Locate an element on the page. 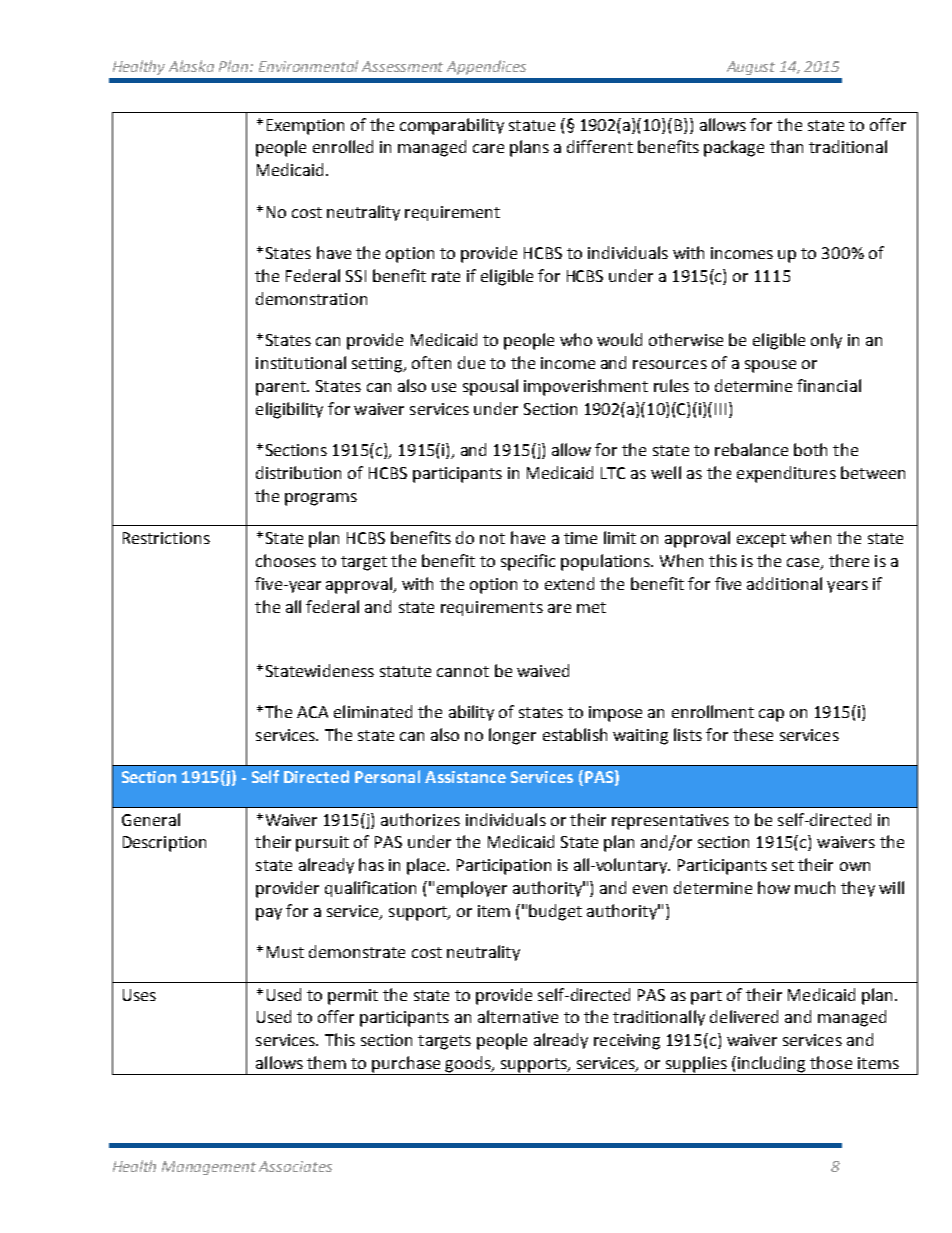 This image has height=1233, width=952. including is located at coordinates (772, 1065).
